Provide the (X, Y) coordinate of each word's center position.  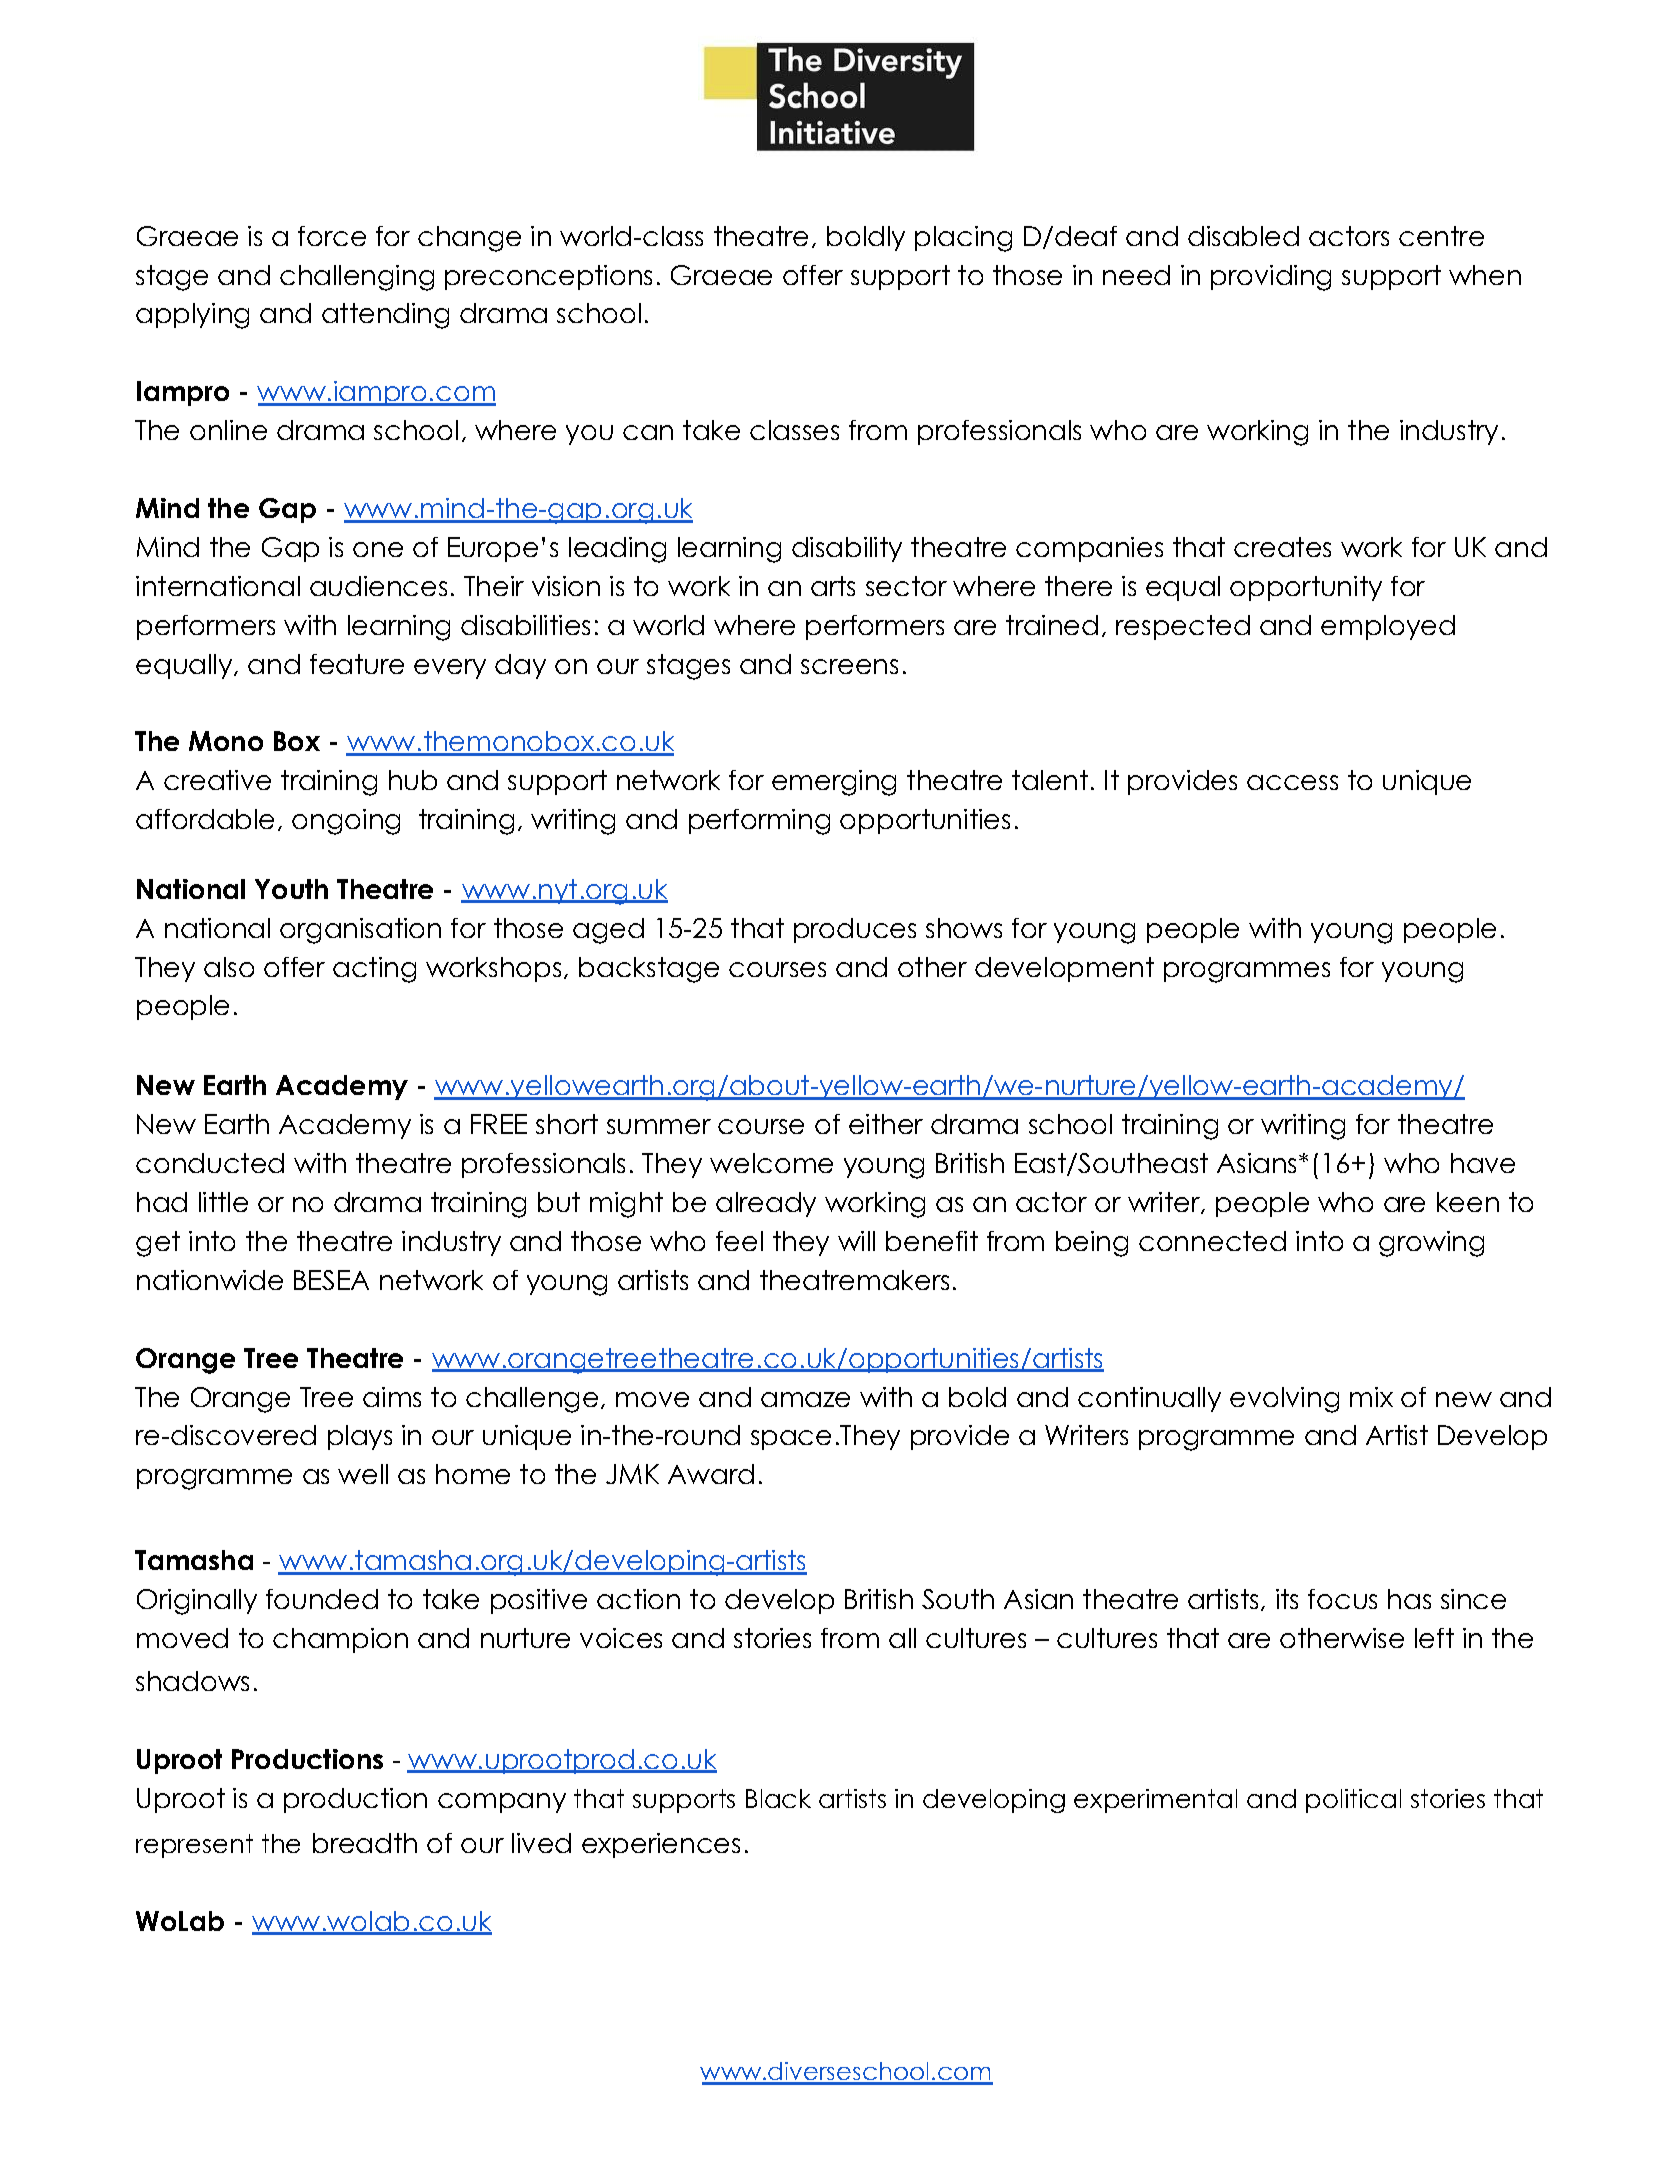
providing (1271, 278)
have (1483, 1163)
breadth (365, 1843)
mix (1371, 1397)
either (886, 1124)
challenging (357, 278)
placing (963, 239)
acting (374, 970)
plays (360, 1437)
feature (357, 664)
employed (1388, 627)
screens (849, 666)
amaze (805, 1399)
